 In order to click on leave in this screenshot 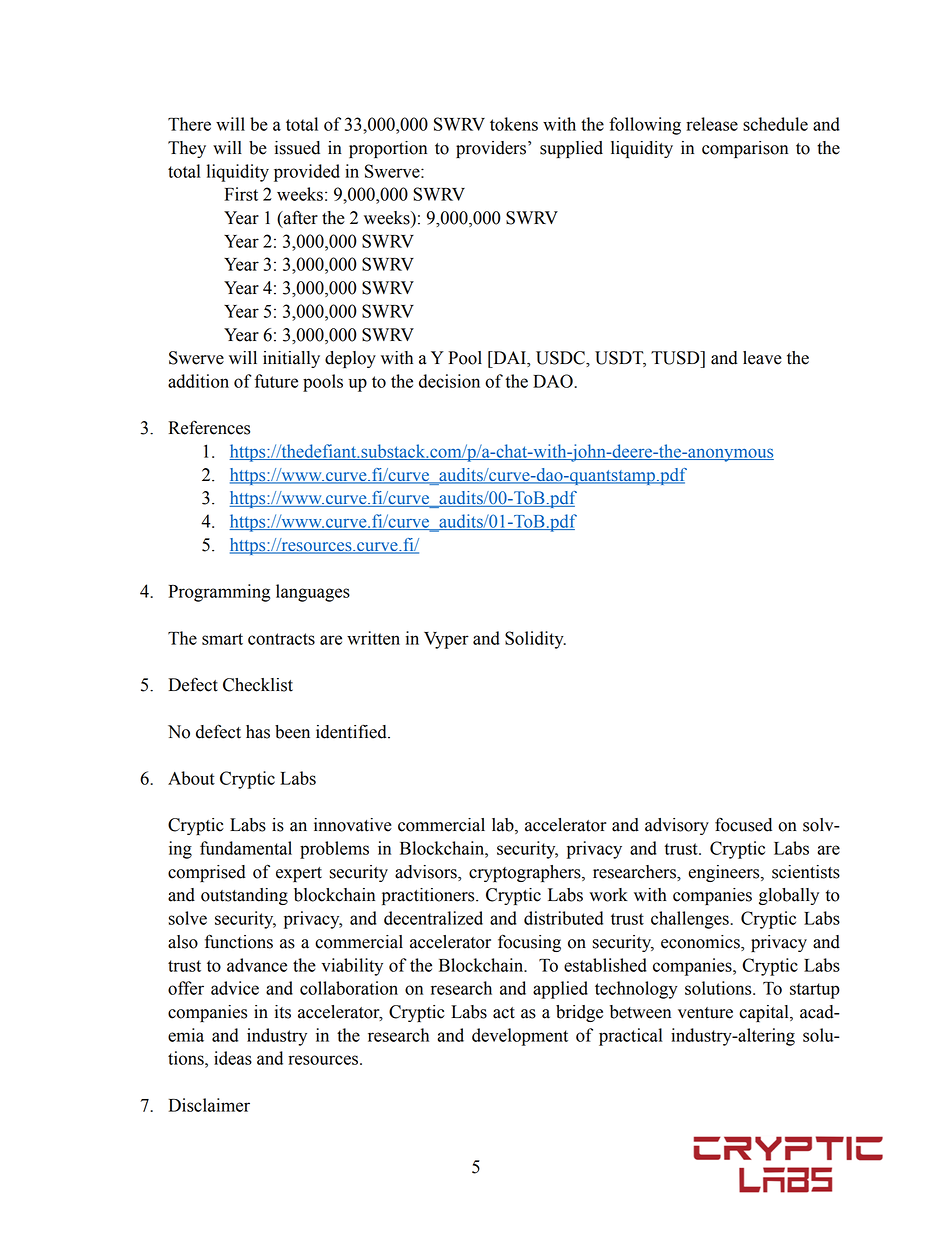, I will do `click(762, 358)`.
